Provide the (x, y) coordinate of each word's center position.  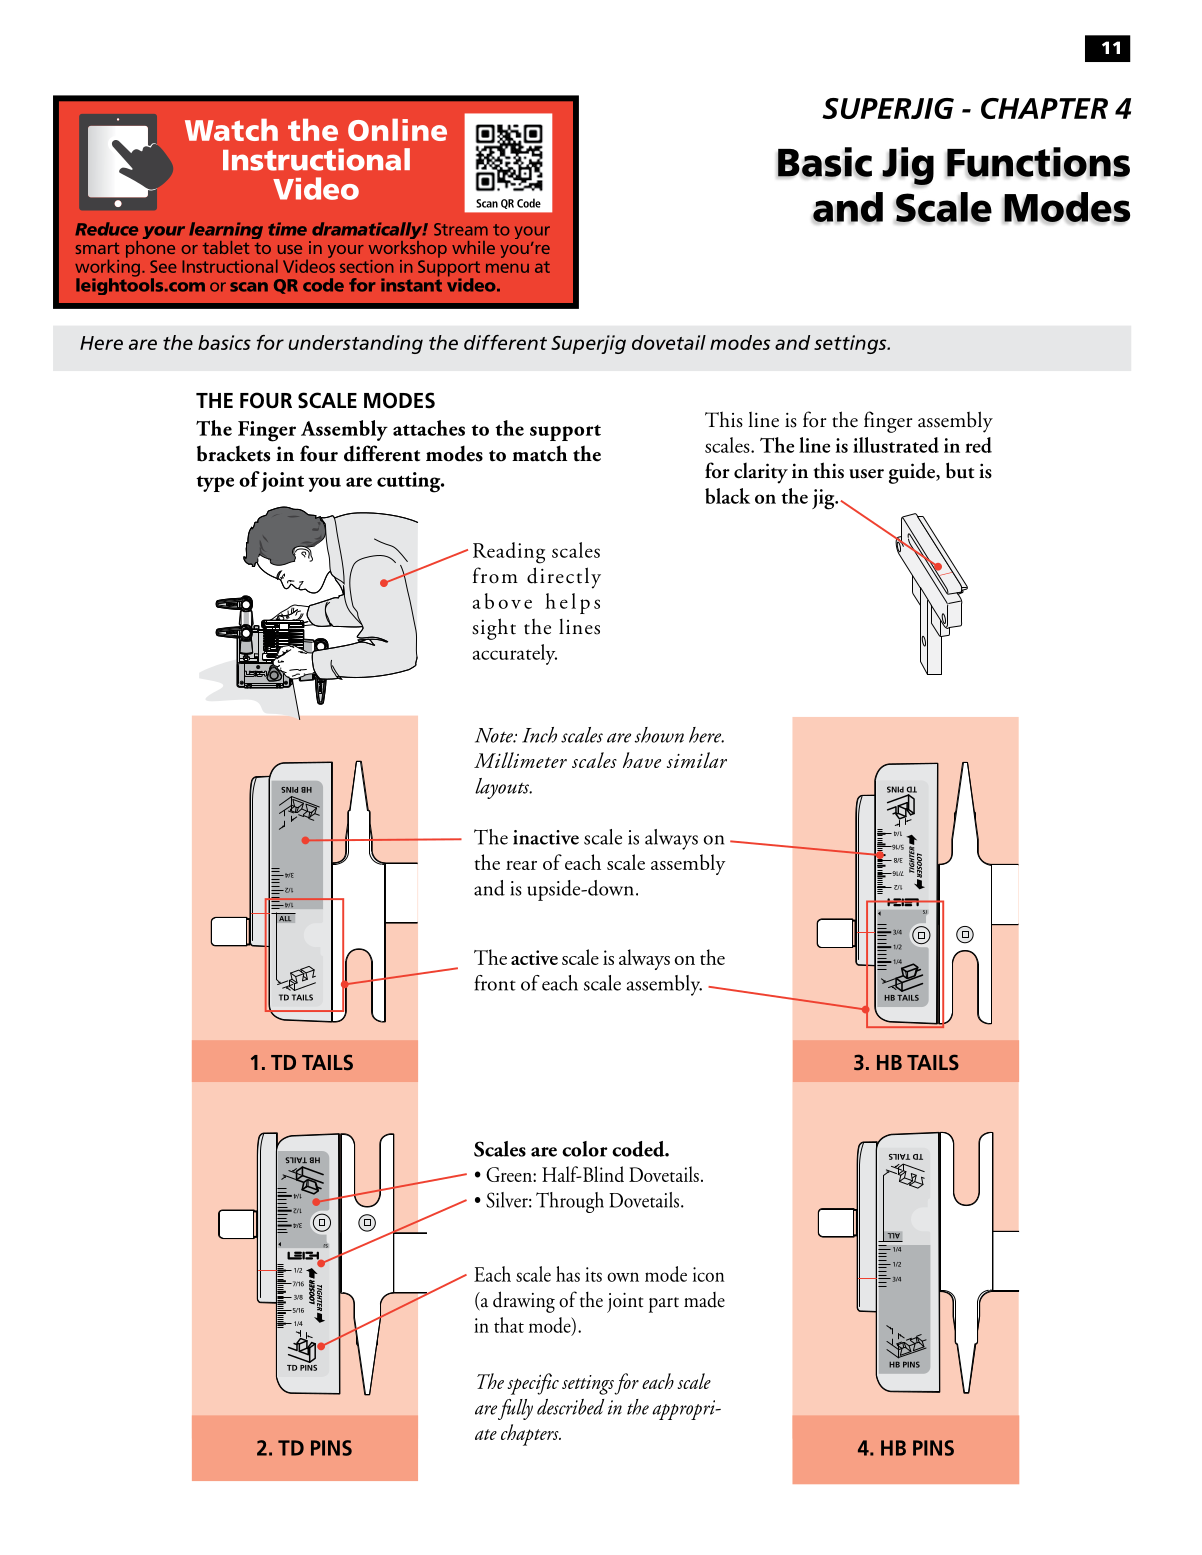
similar (697, 760)
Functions (1038, 162)
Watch (231, 130)
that (509, 1325)
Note (495, 735)
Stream (461, 229)
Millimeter (520, 760)
